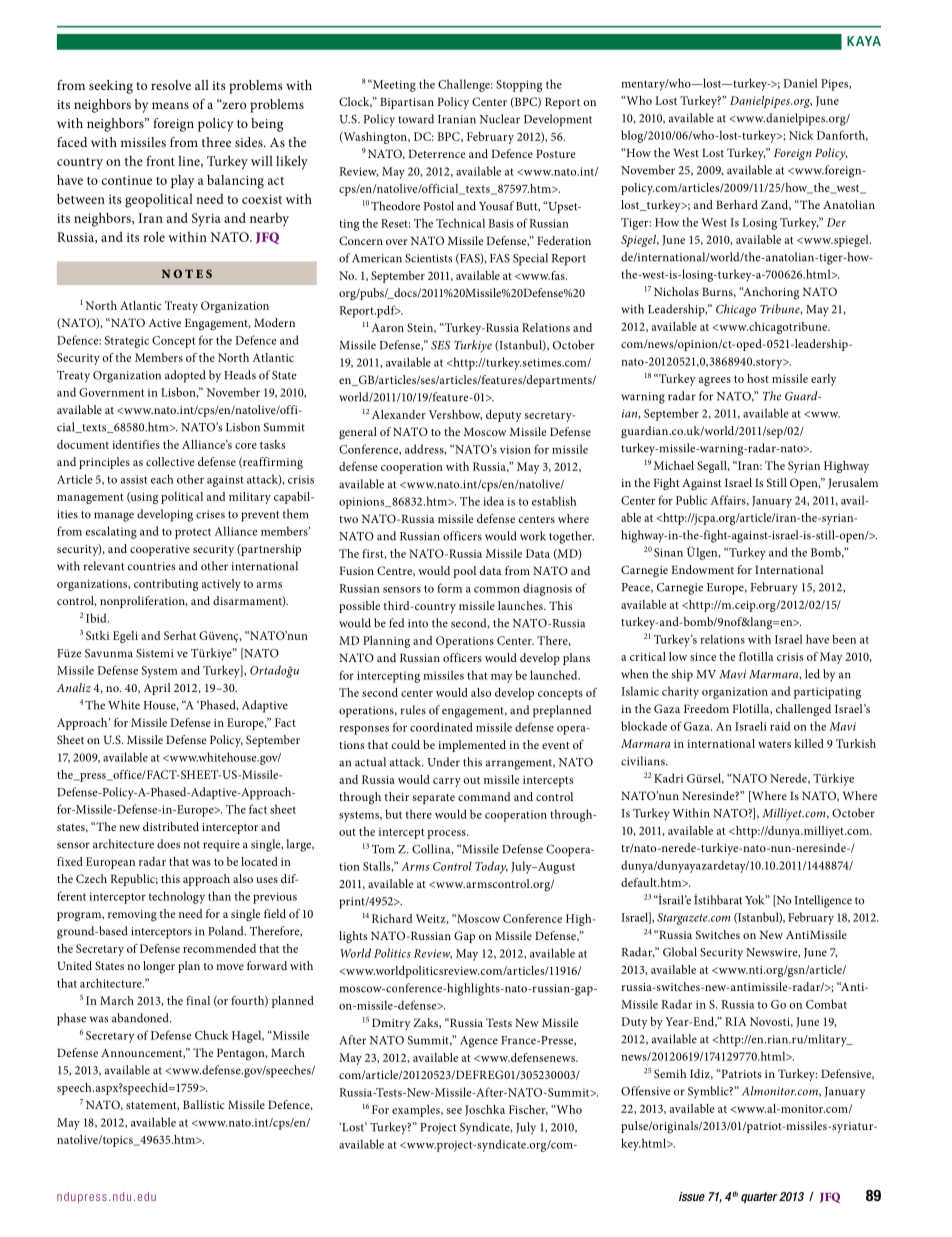  What do you see at coordinates (759, 1198) in the screenshot?
I see `quarter` at bounding box center [759, 1198].
